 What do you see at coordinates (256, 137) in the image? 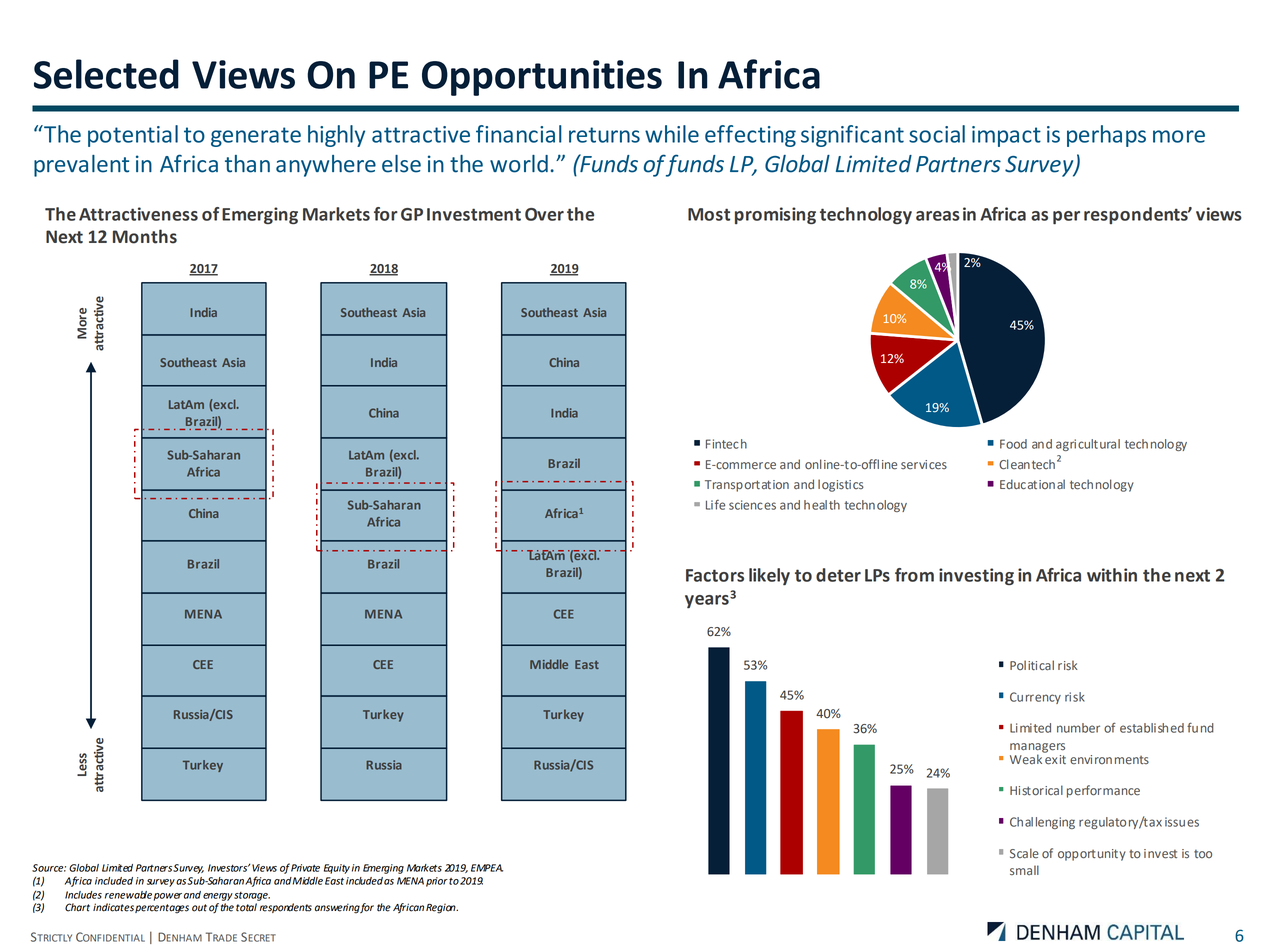
I see `generate` at bounding box center [256, 137].
